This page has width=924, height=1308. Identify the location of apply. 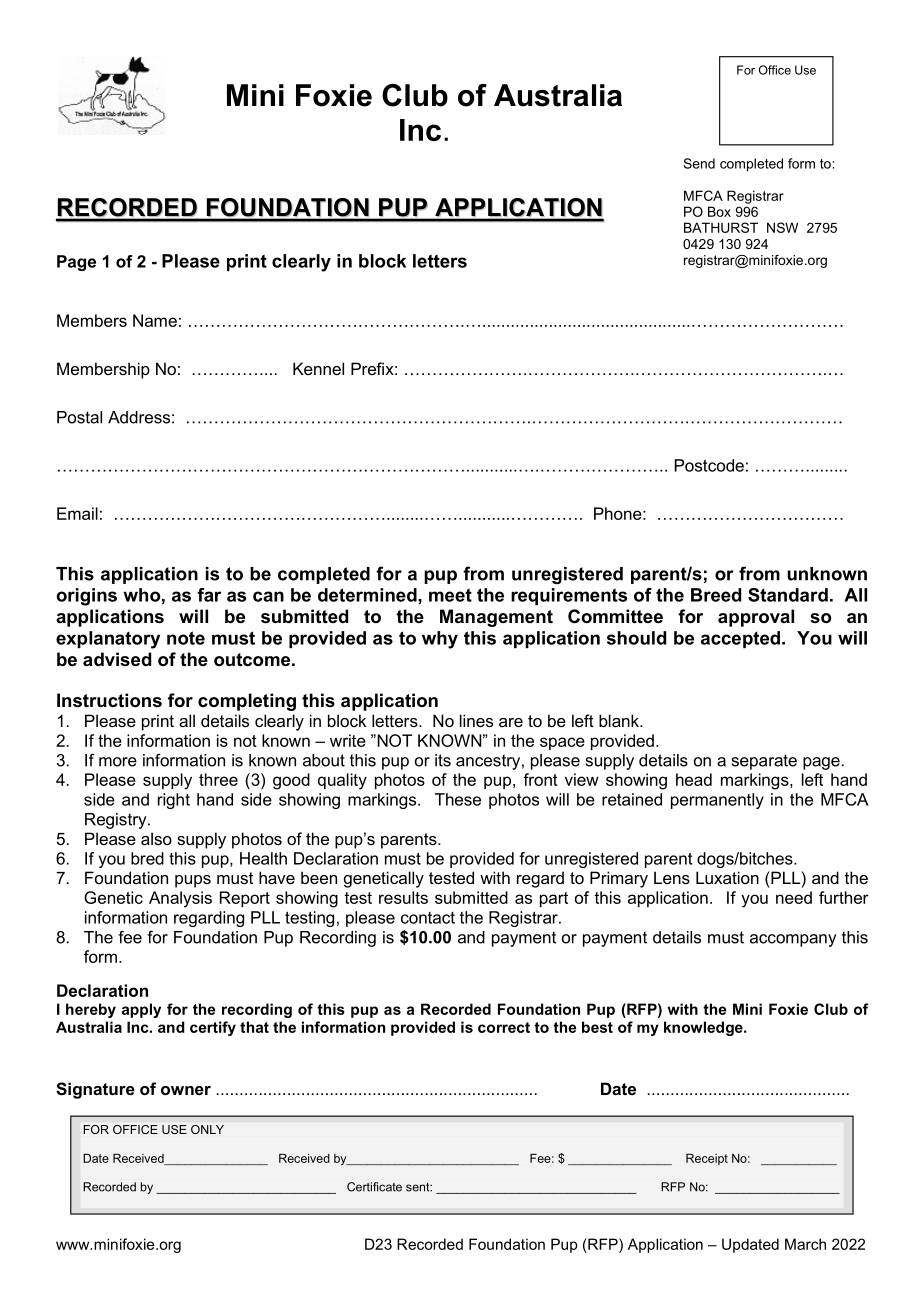
(141, 1010).
